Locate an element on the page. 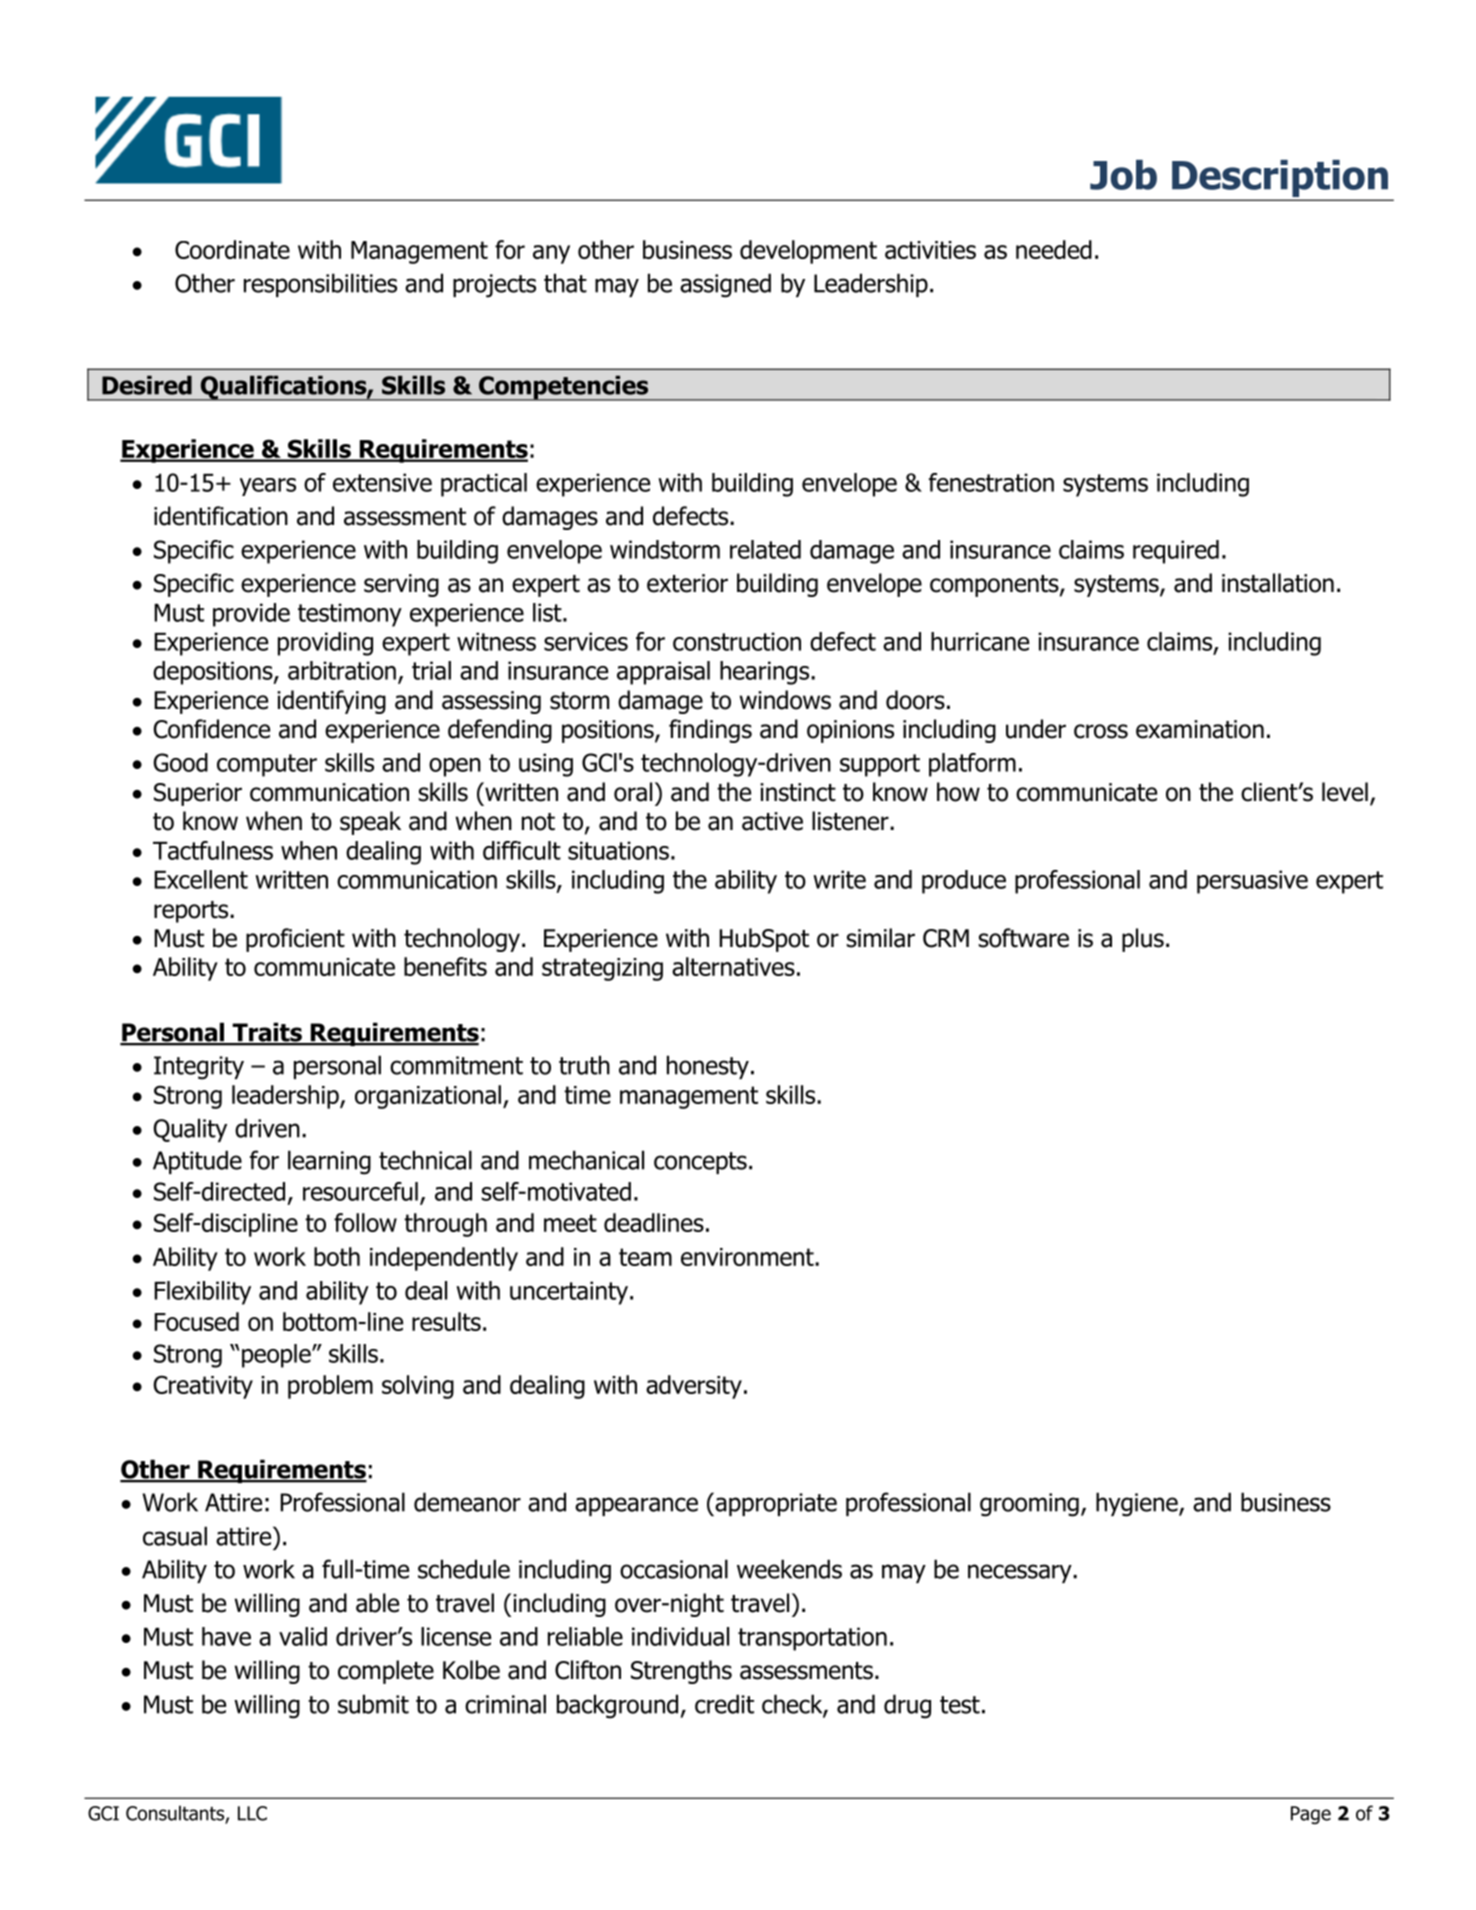 The height and width of the document is (1910, 1476). construction is located at coordinates (737, 641).
